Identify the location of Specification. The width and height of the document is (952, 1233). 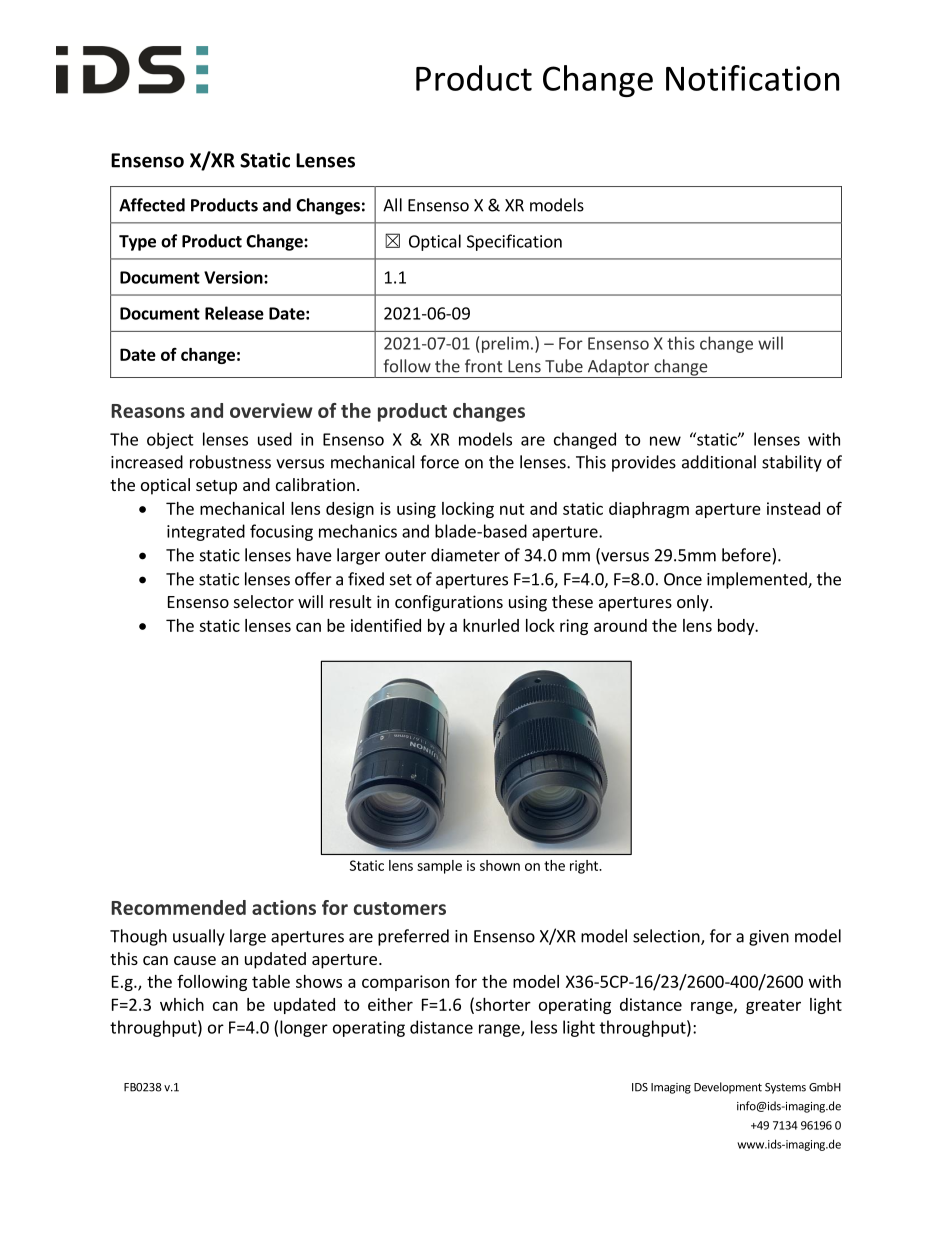
(514, 242).
